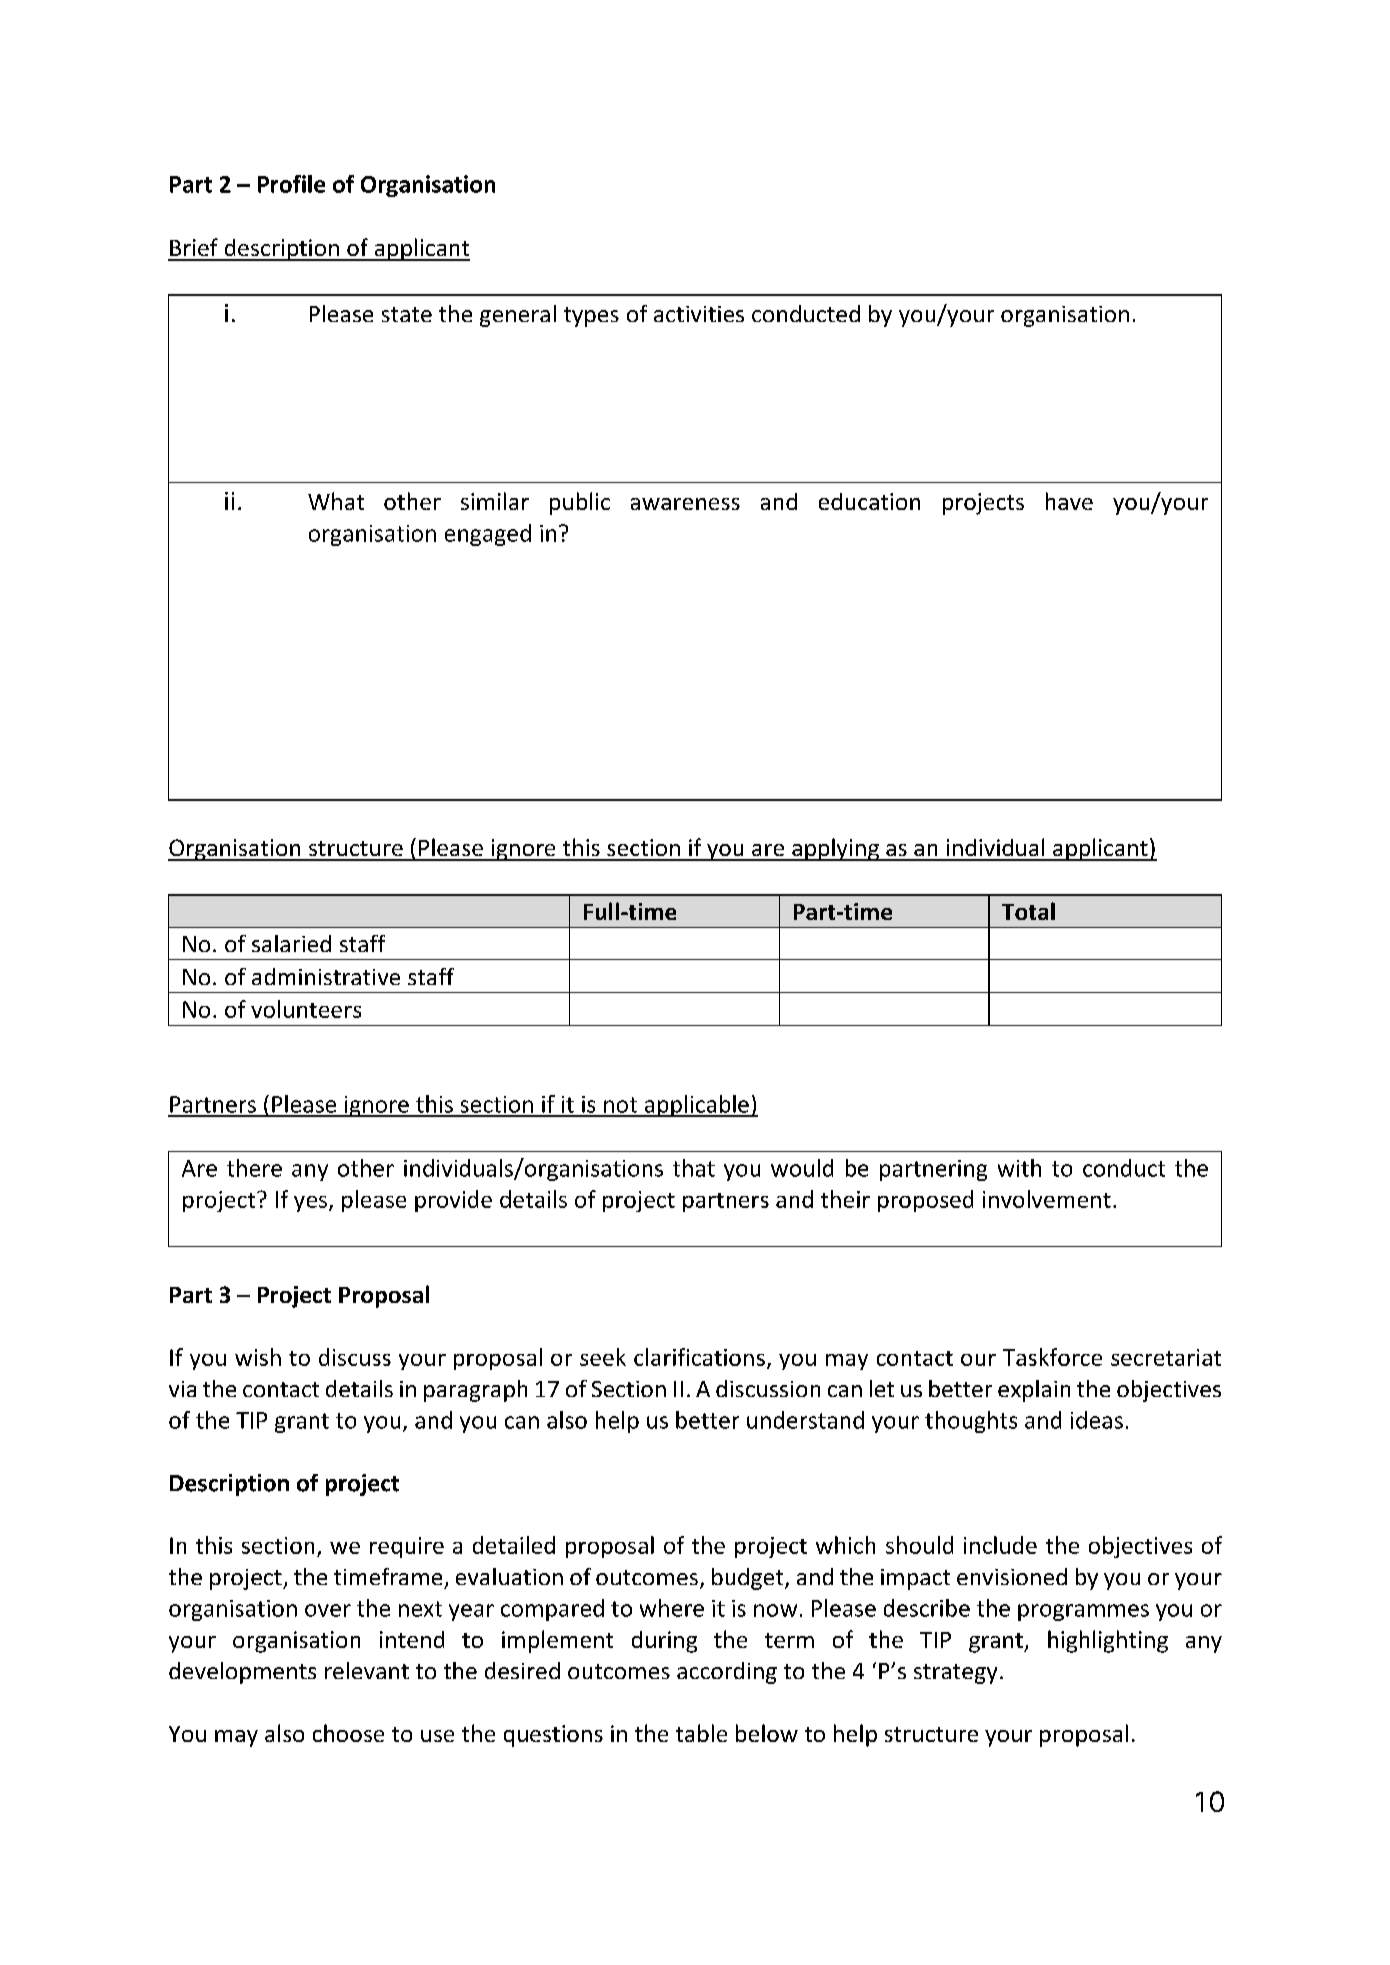 This image has height=1965, width=1390. Describe the element at coordinates (1069, 501) in the image. I see `have` at that location.
